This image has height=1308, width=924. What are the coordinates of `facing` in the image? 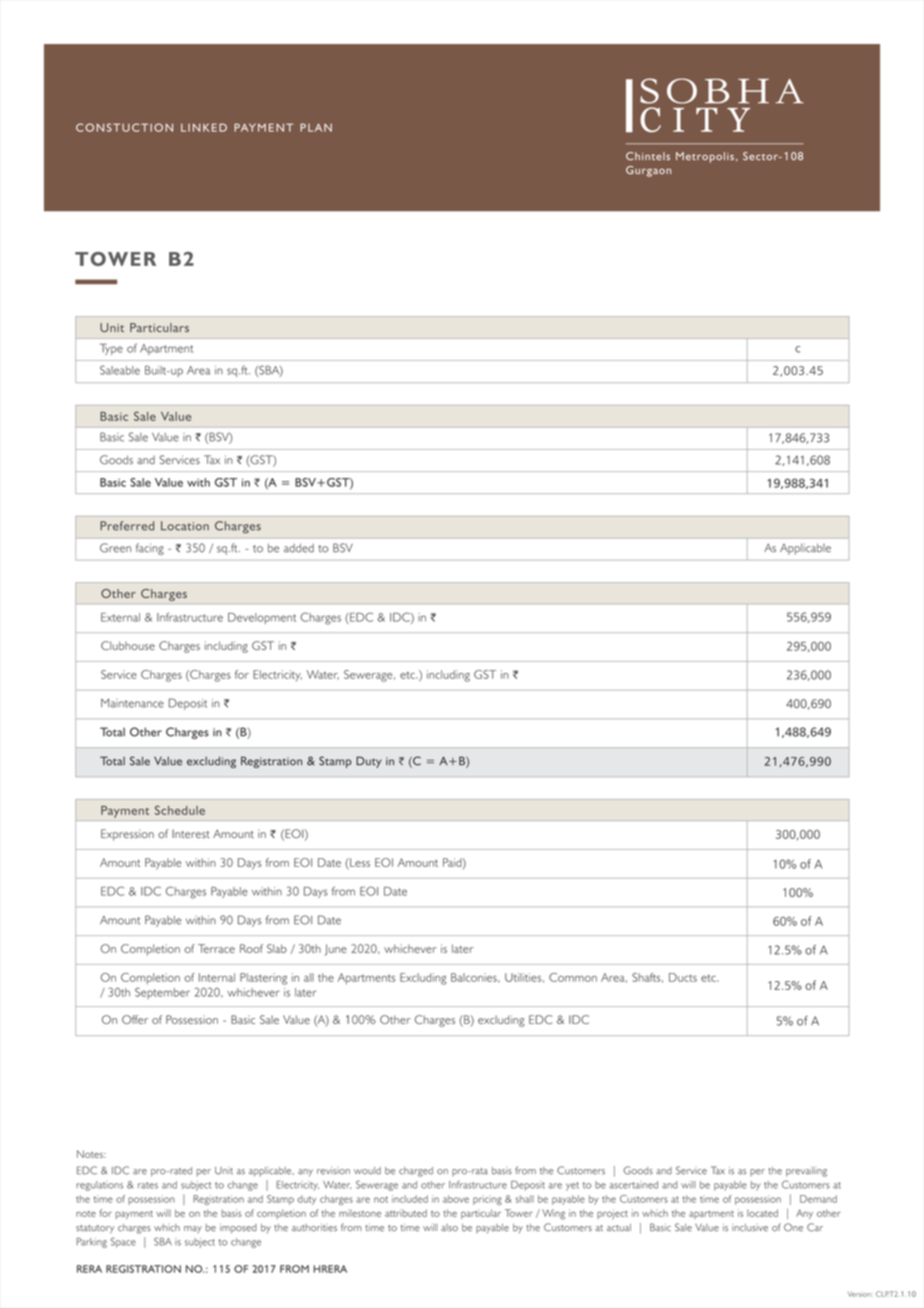 It's located at (150, 549).
